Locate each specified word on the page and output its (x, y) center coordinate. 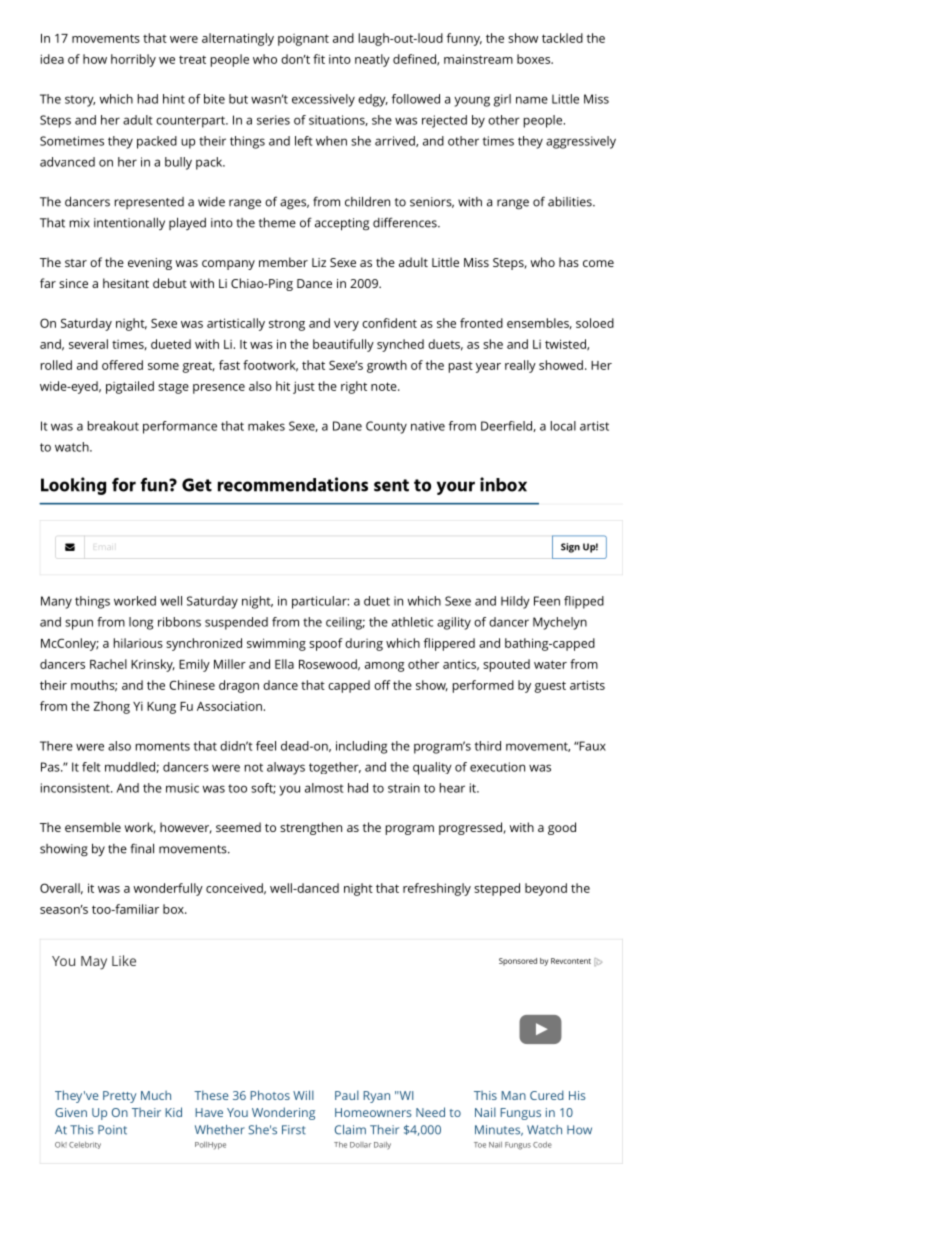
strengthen (311, 828)
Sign (570, 548)
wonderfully (168, 889)
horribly (133, 60)
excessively (323, 100)
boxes (534, 59)
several (88, 344)
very (346, 326)
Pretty (119, 1097)
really (520, 366)
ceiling (345, 623)
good (562, 828)
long (141, 623)
